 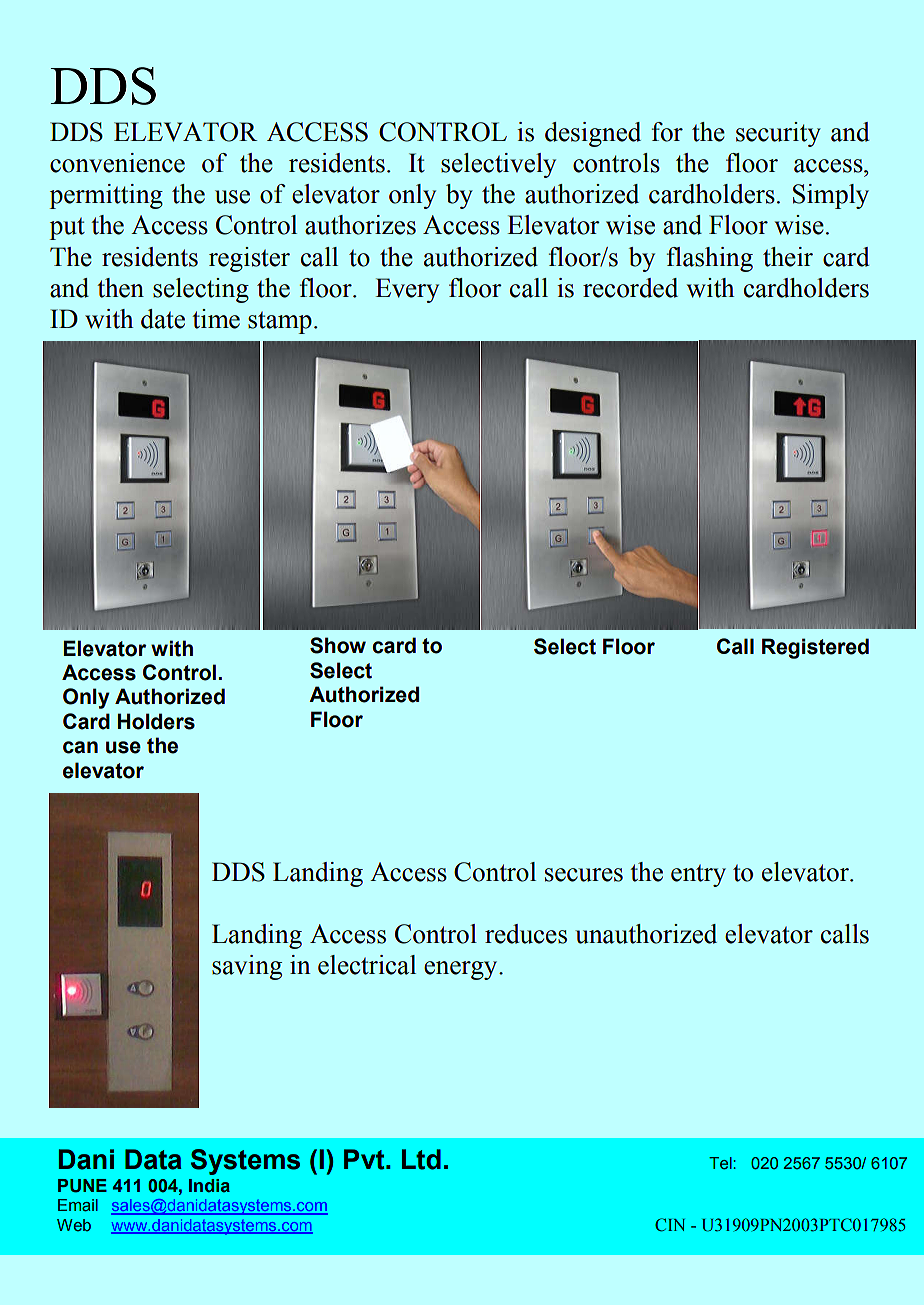 I want to click on India, so click(x=209, y=1185).
